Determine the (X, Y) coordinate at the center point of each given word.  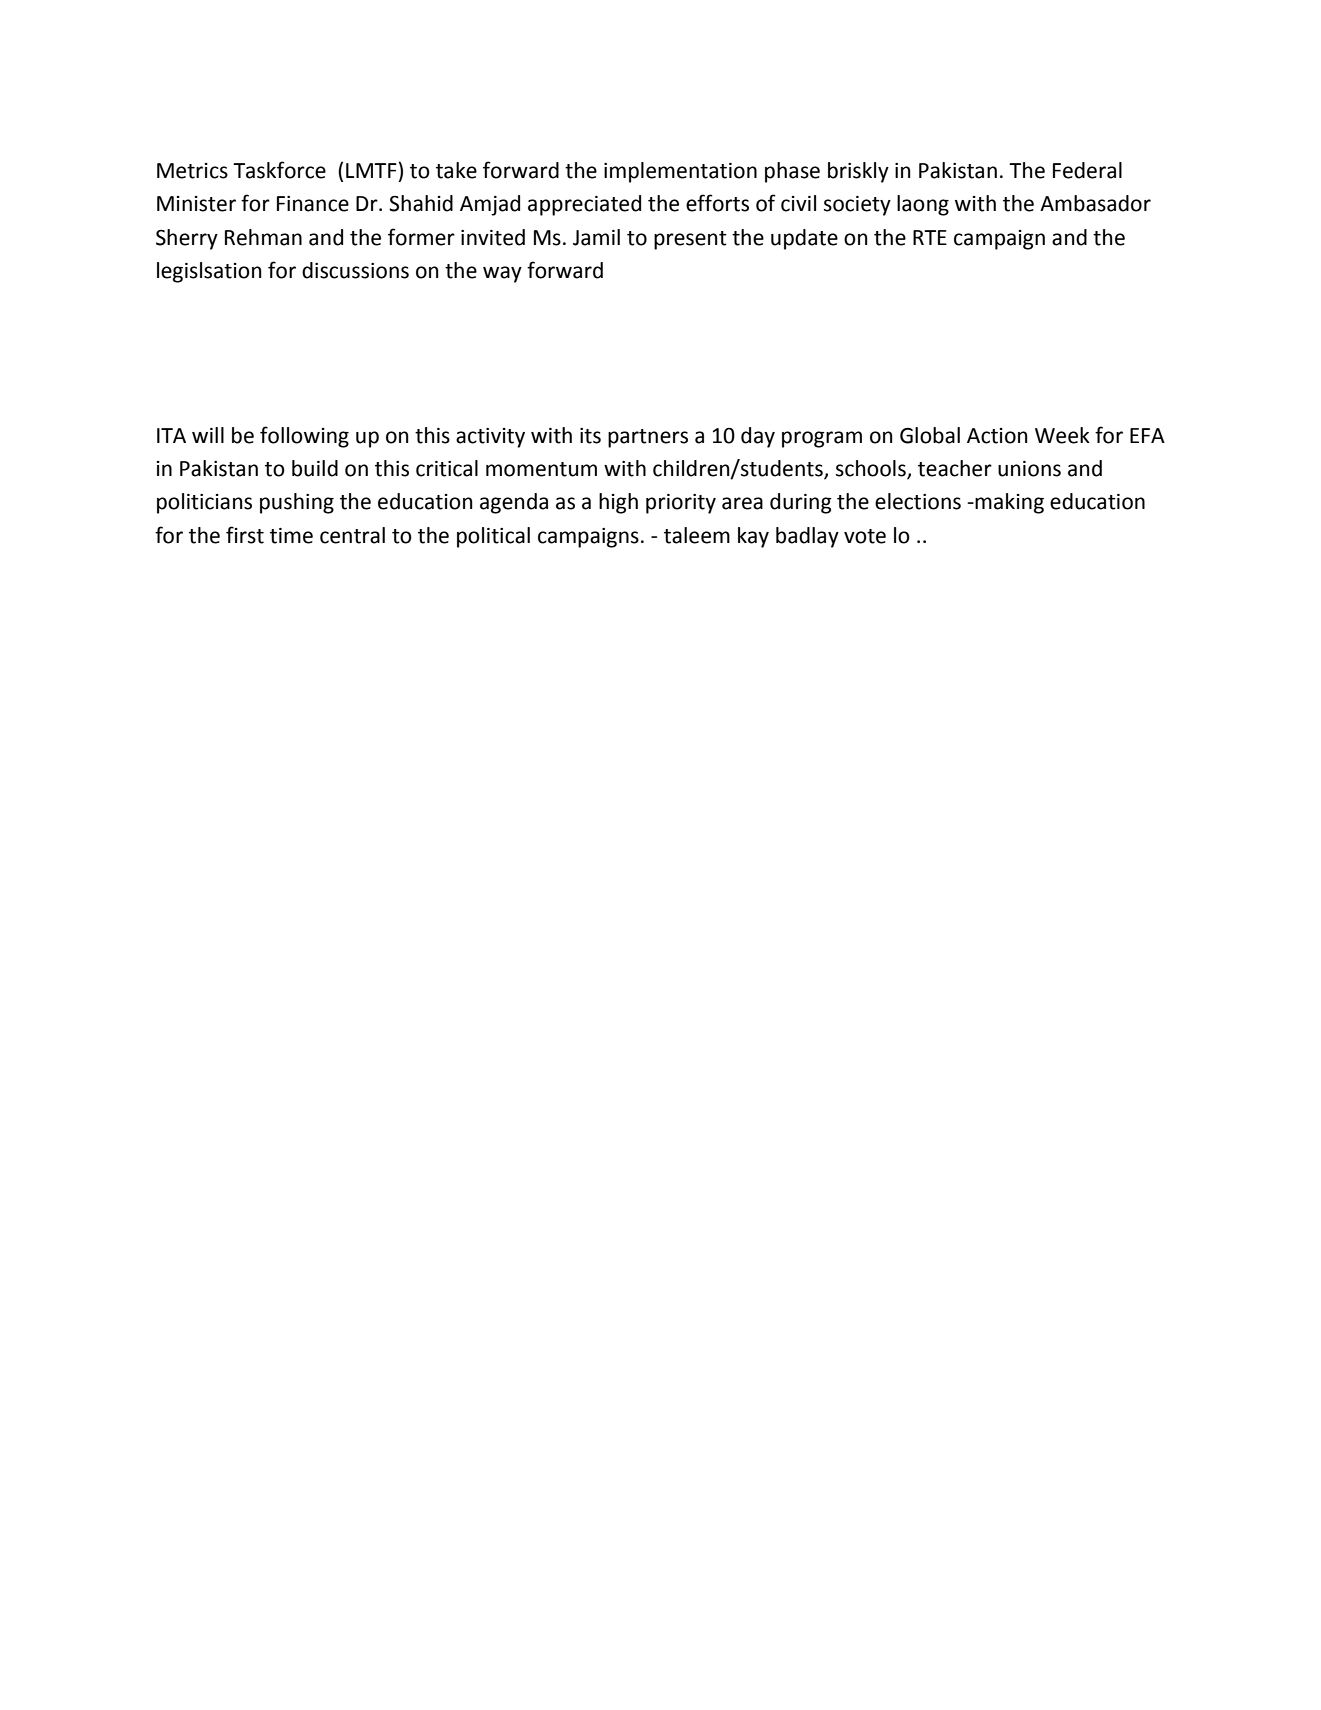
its (590, 436)
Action (997, 436)
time (291, 536)
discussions (355, 270)
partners (648, 438)
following (304, 437)
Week (1062, 435)
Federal (1087, 170)
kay (753, 537)
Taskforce (279, 170)
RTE (930, 237)
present (690, 240)
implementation (680, 172)
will (208, 435)
